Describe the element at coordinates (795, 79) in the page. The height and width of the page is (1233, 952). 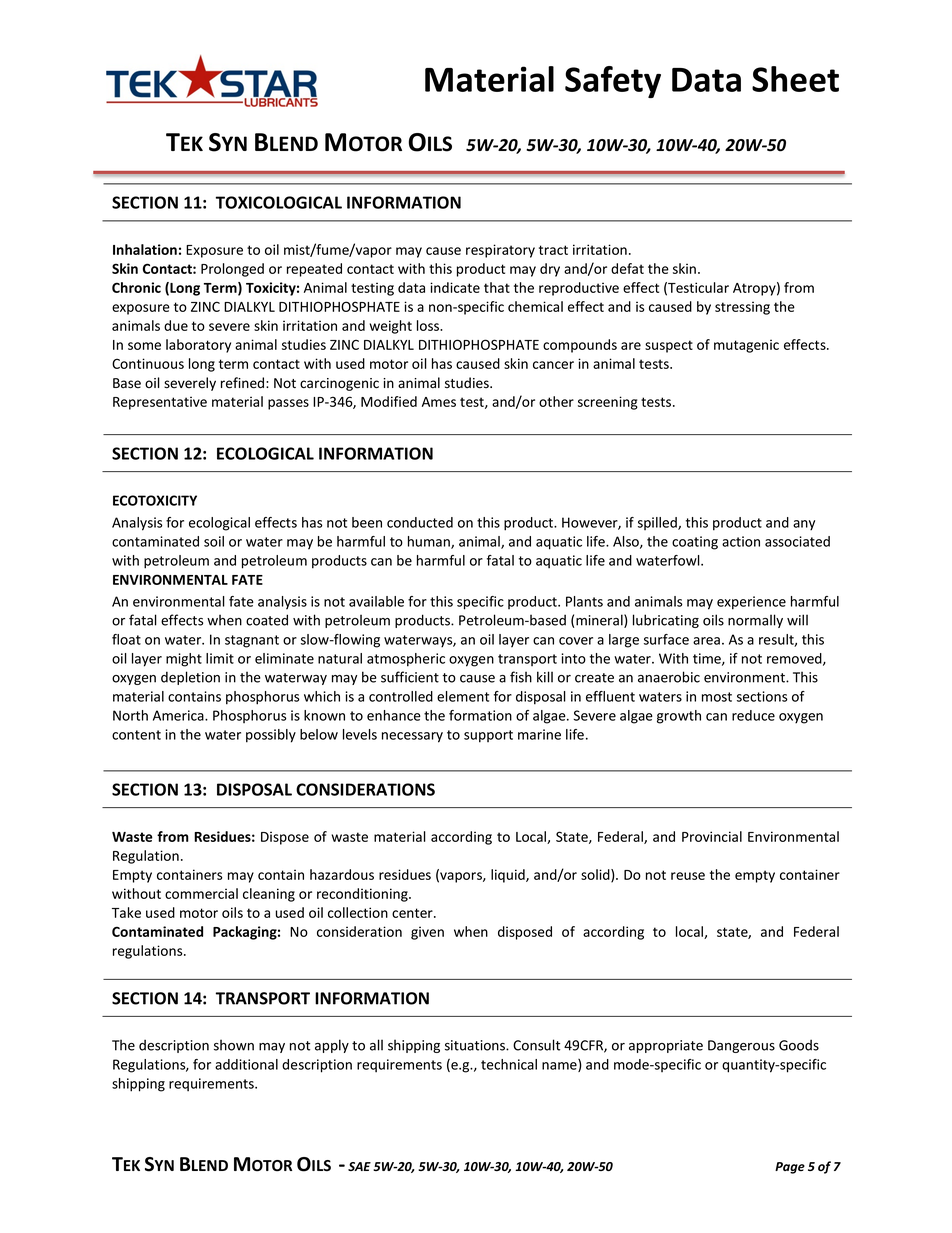
I see `Sheet` at that location.
